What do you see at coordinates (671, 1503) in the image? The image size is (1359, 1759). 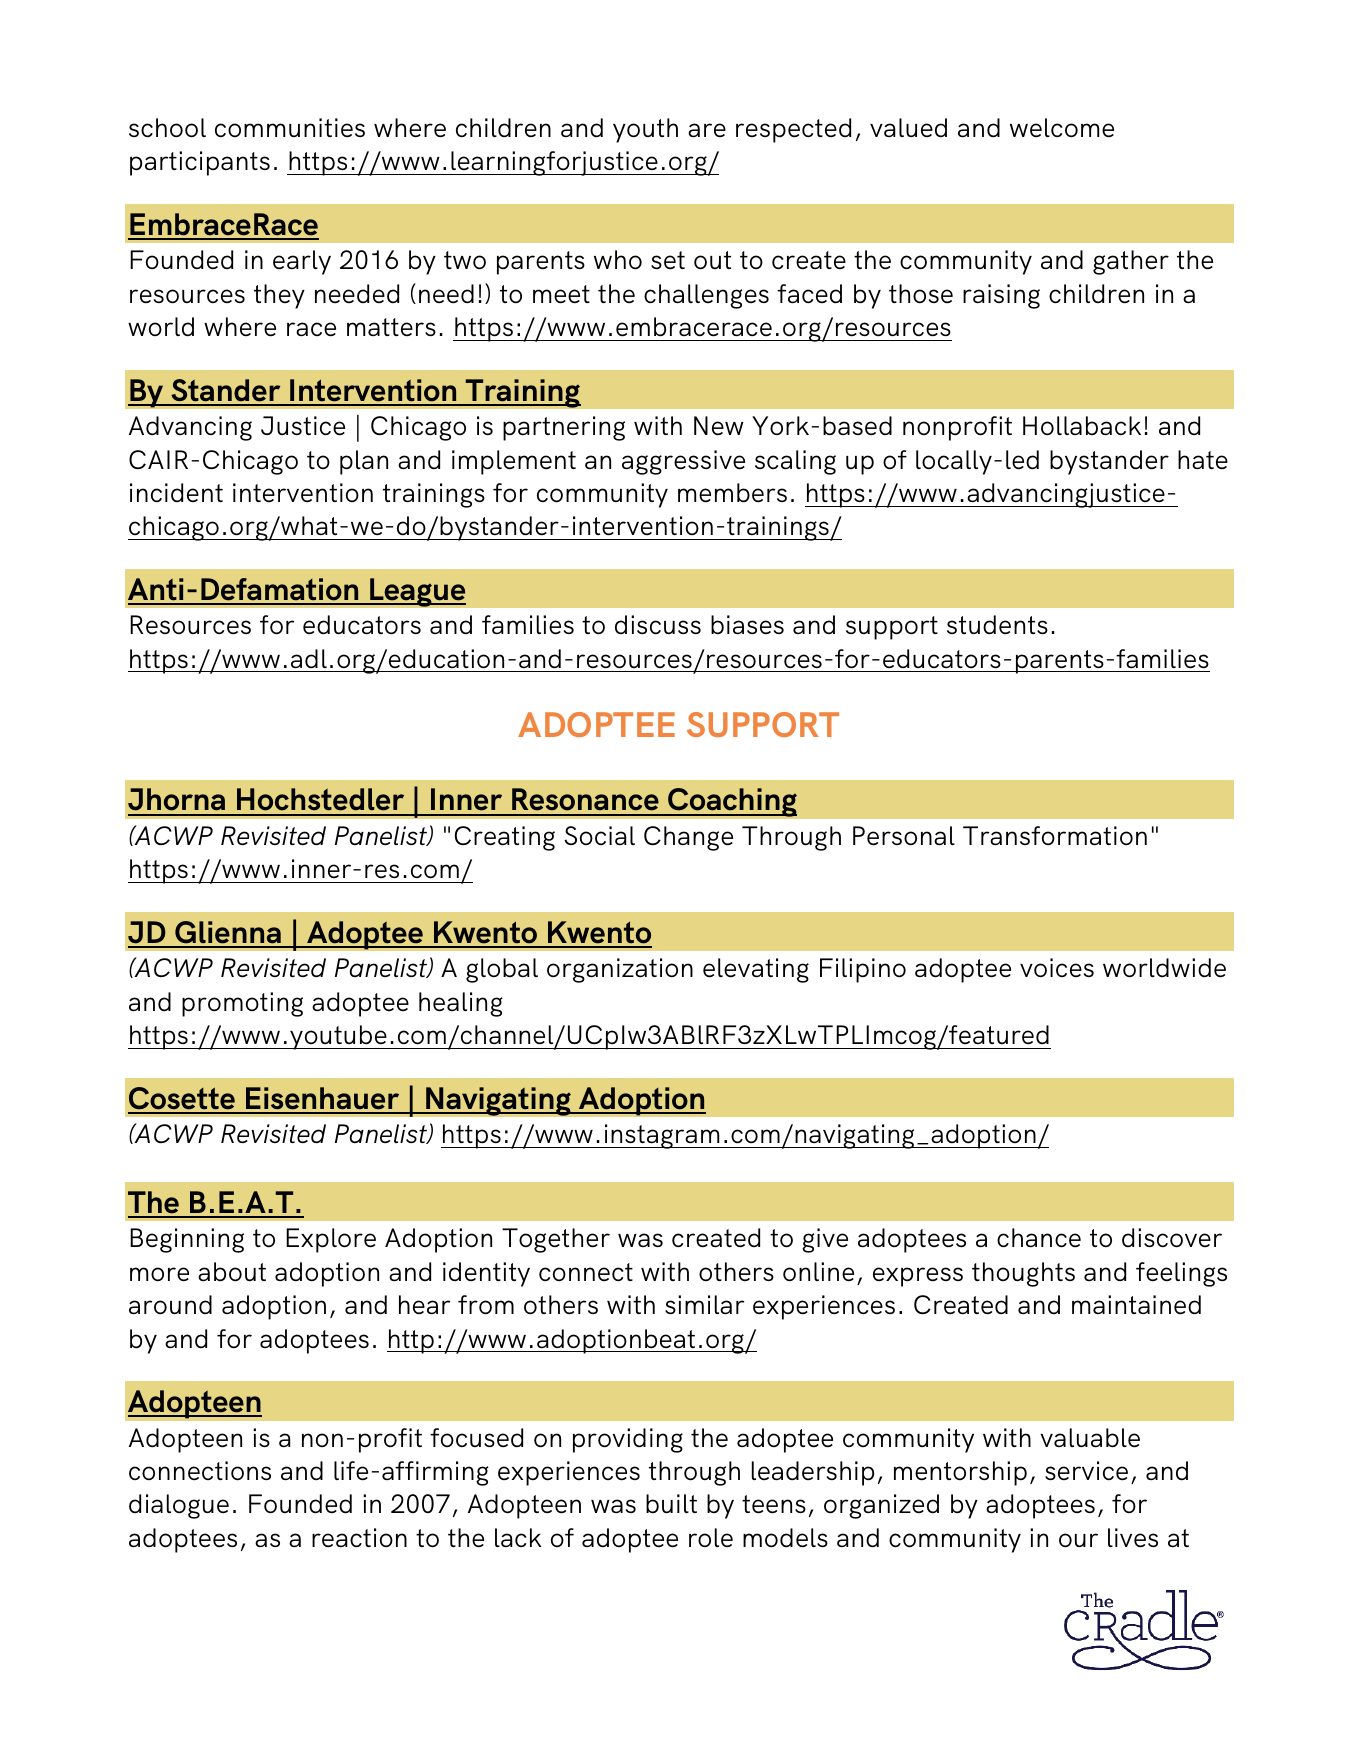 I see `built` at bounding box center [671, 1503].
